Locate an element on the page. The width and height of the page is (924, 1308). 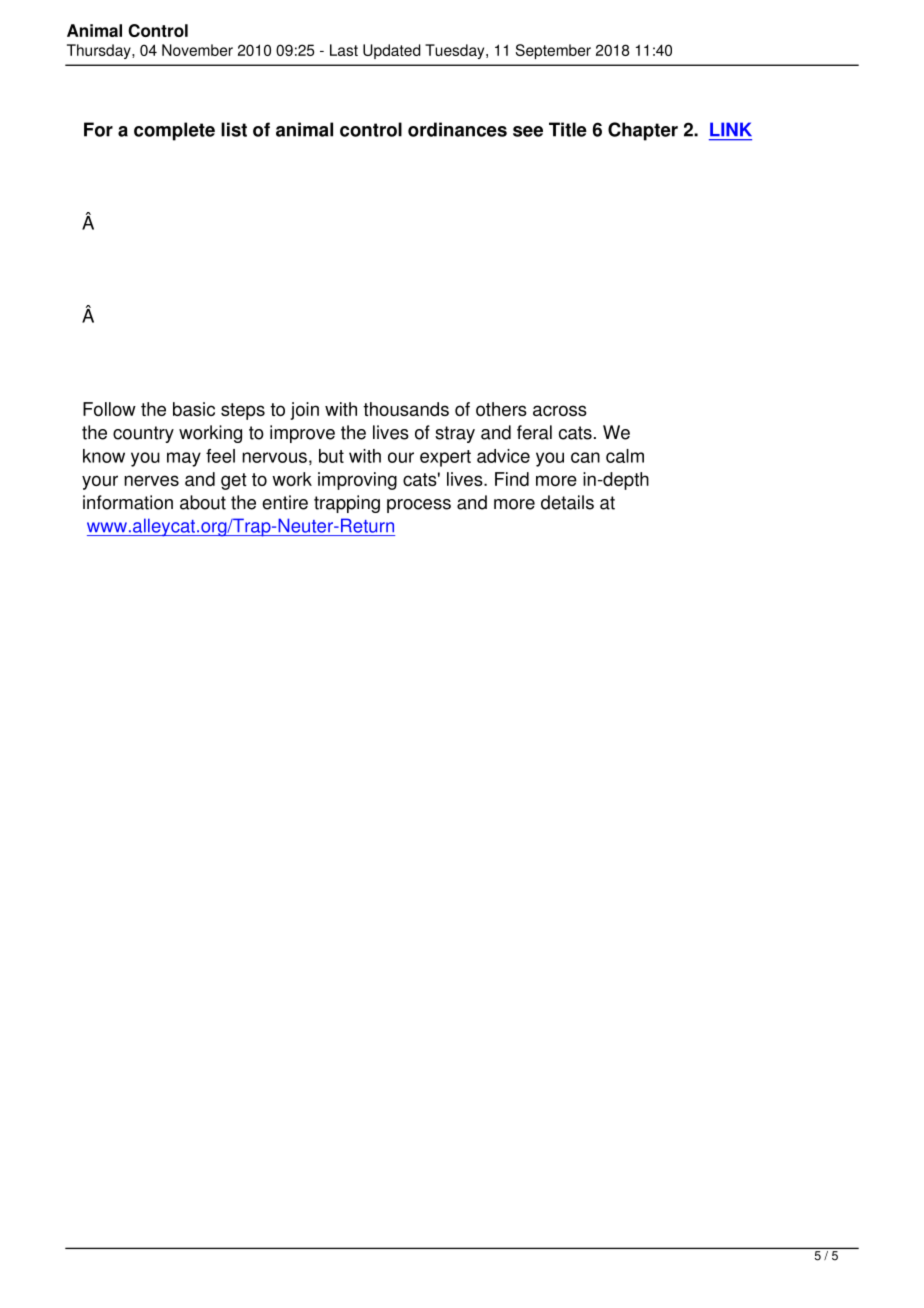
nerves is located at coordinates (151, 480).
